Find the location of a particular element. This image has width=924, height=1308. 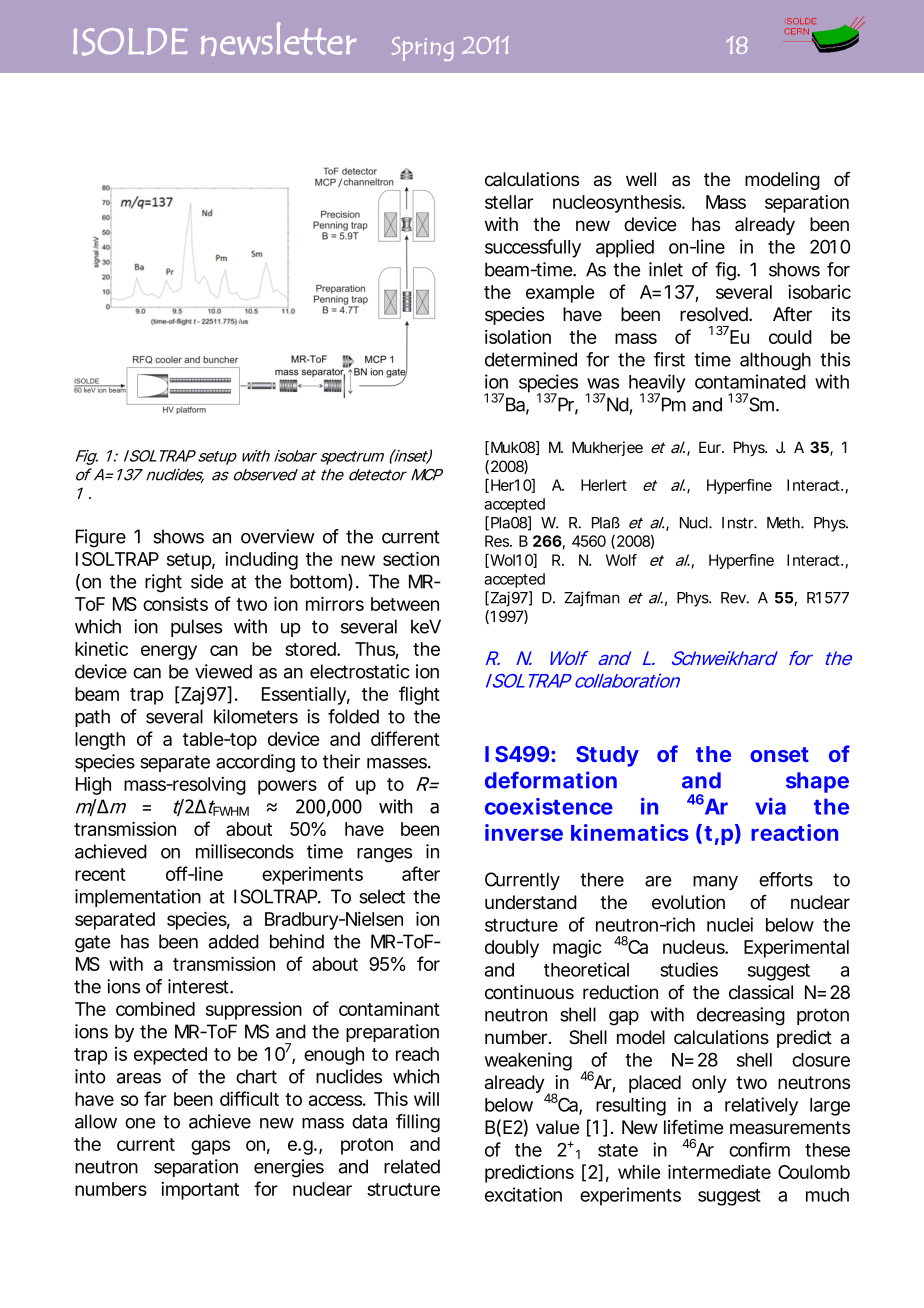

Eur is located at coordinates (711, 447).
